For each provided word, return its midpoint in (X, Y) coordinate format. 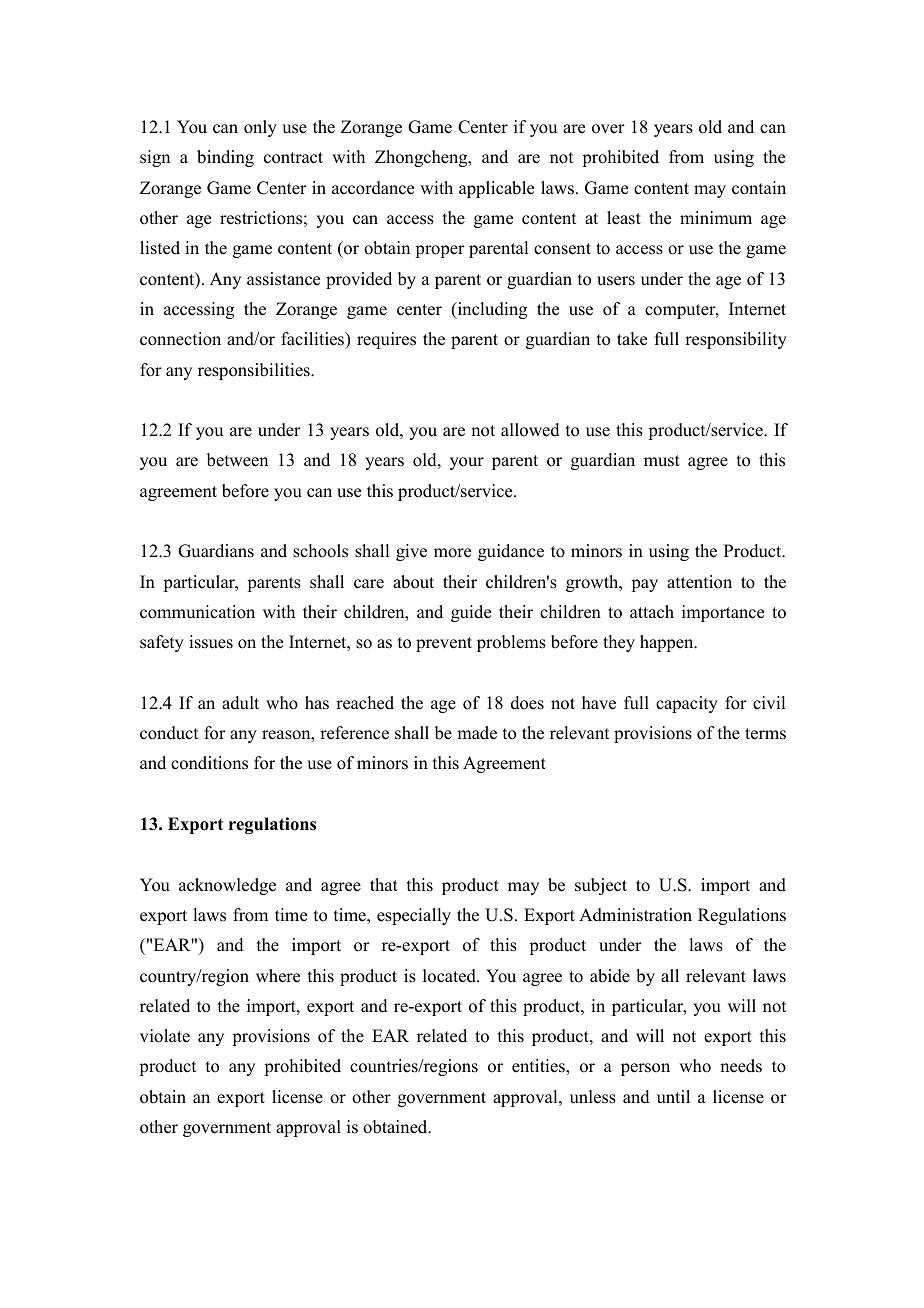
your (467, 463)
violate (165, 1036)
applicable (496, 189)
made (477, 733)
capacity (687, 704)
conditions (209, 763)
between (237, 460)
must (662, 461)
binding (225, 158)
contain (759, 188)
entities (539, 1066)
